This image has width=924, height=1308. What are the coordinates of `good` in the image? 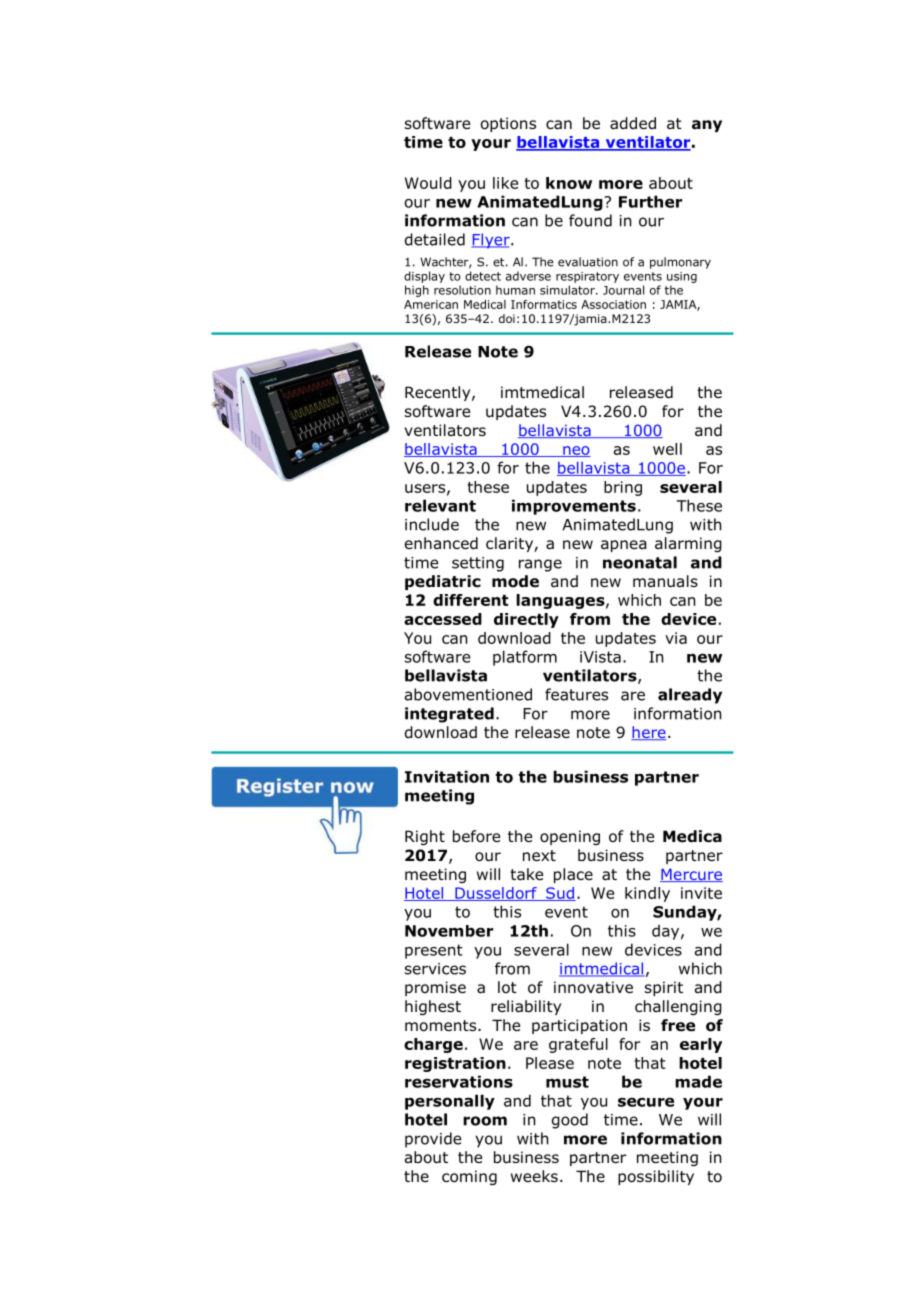 It's located at (570, 1121).
